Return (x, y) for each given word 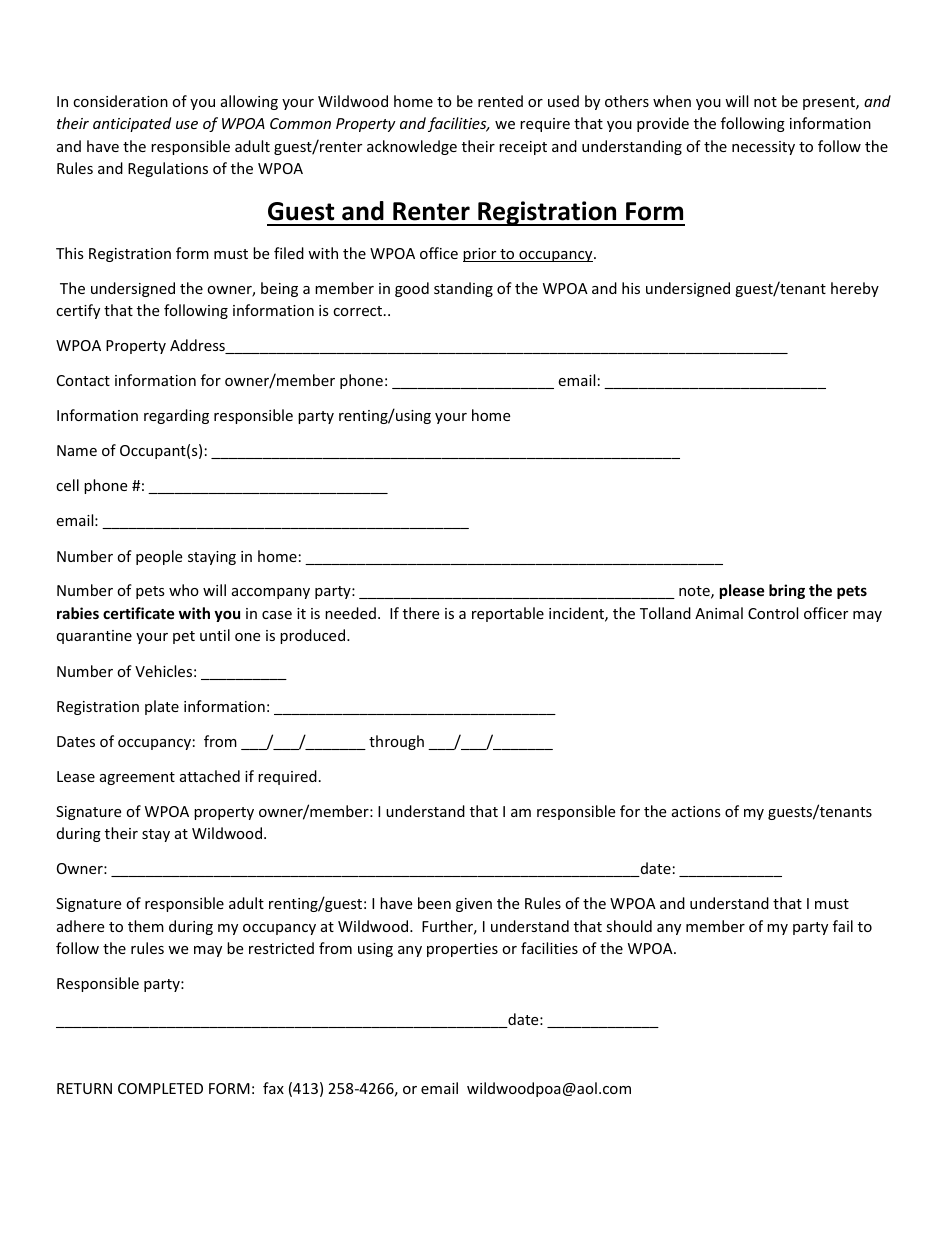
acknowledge (412, 147)
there (421, 613)
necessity (763, 148)
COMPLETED (160, 1088)
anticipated (132, 124)
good (412, 289)
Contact (83, 380)
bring (787, 591)
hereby (855, 289)
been (434, 903)
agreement (137, 778)
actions (696, 811)
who (184, 590)
